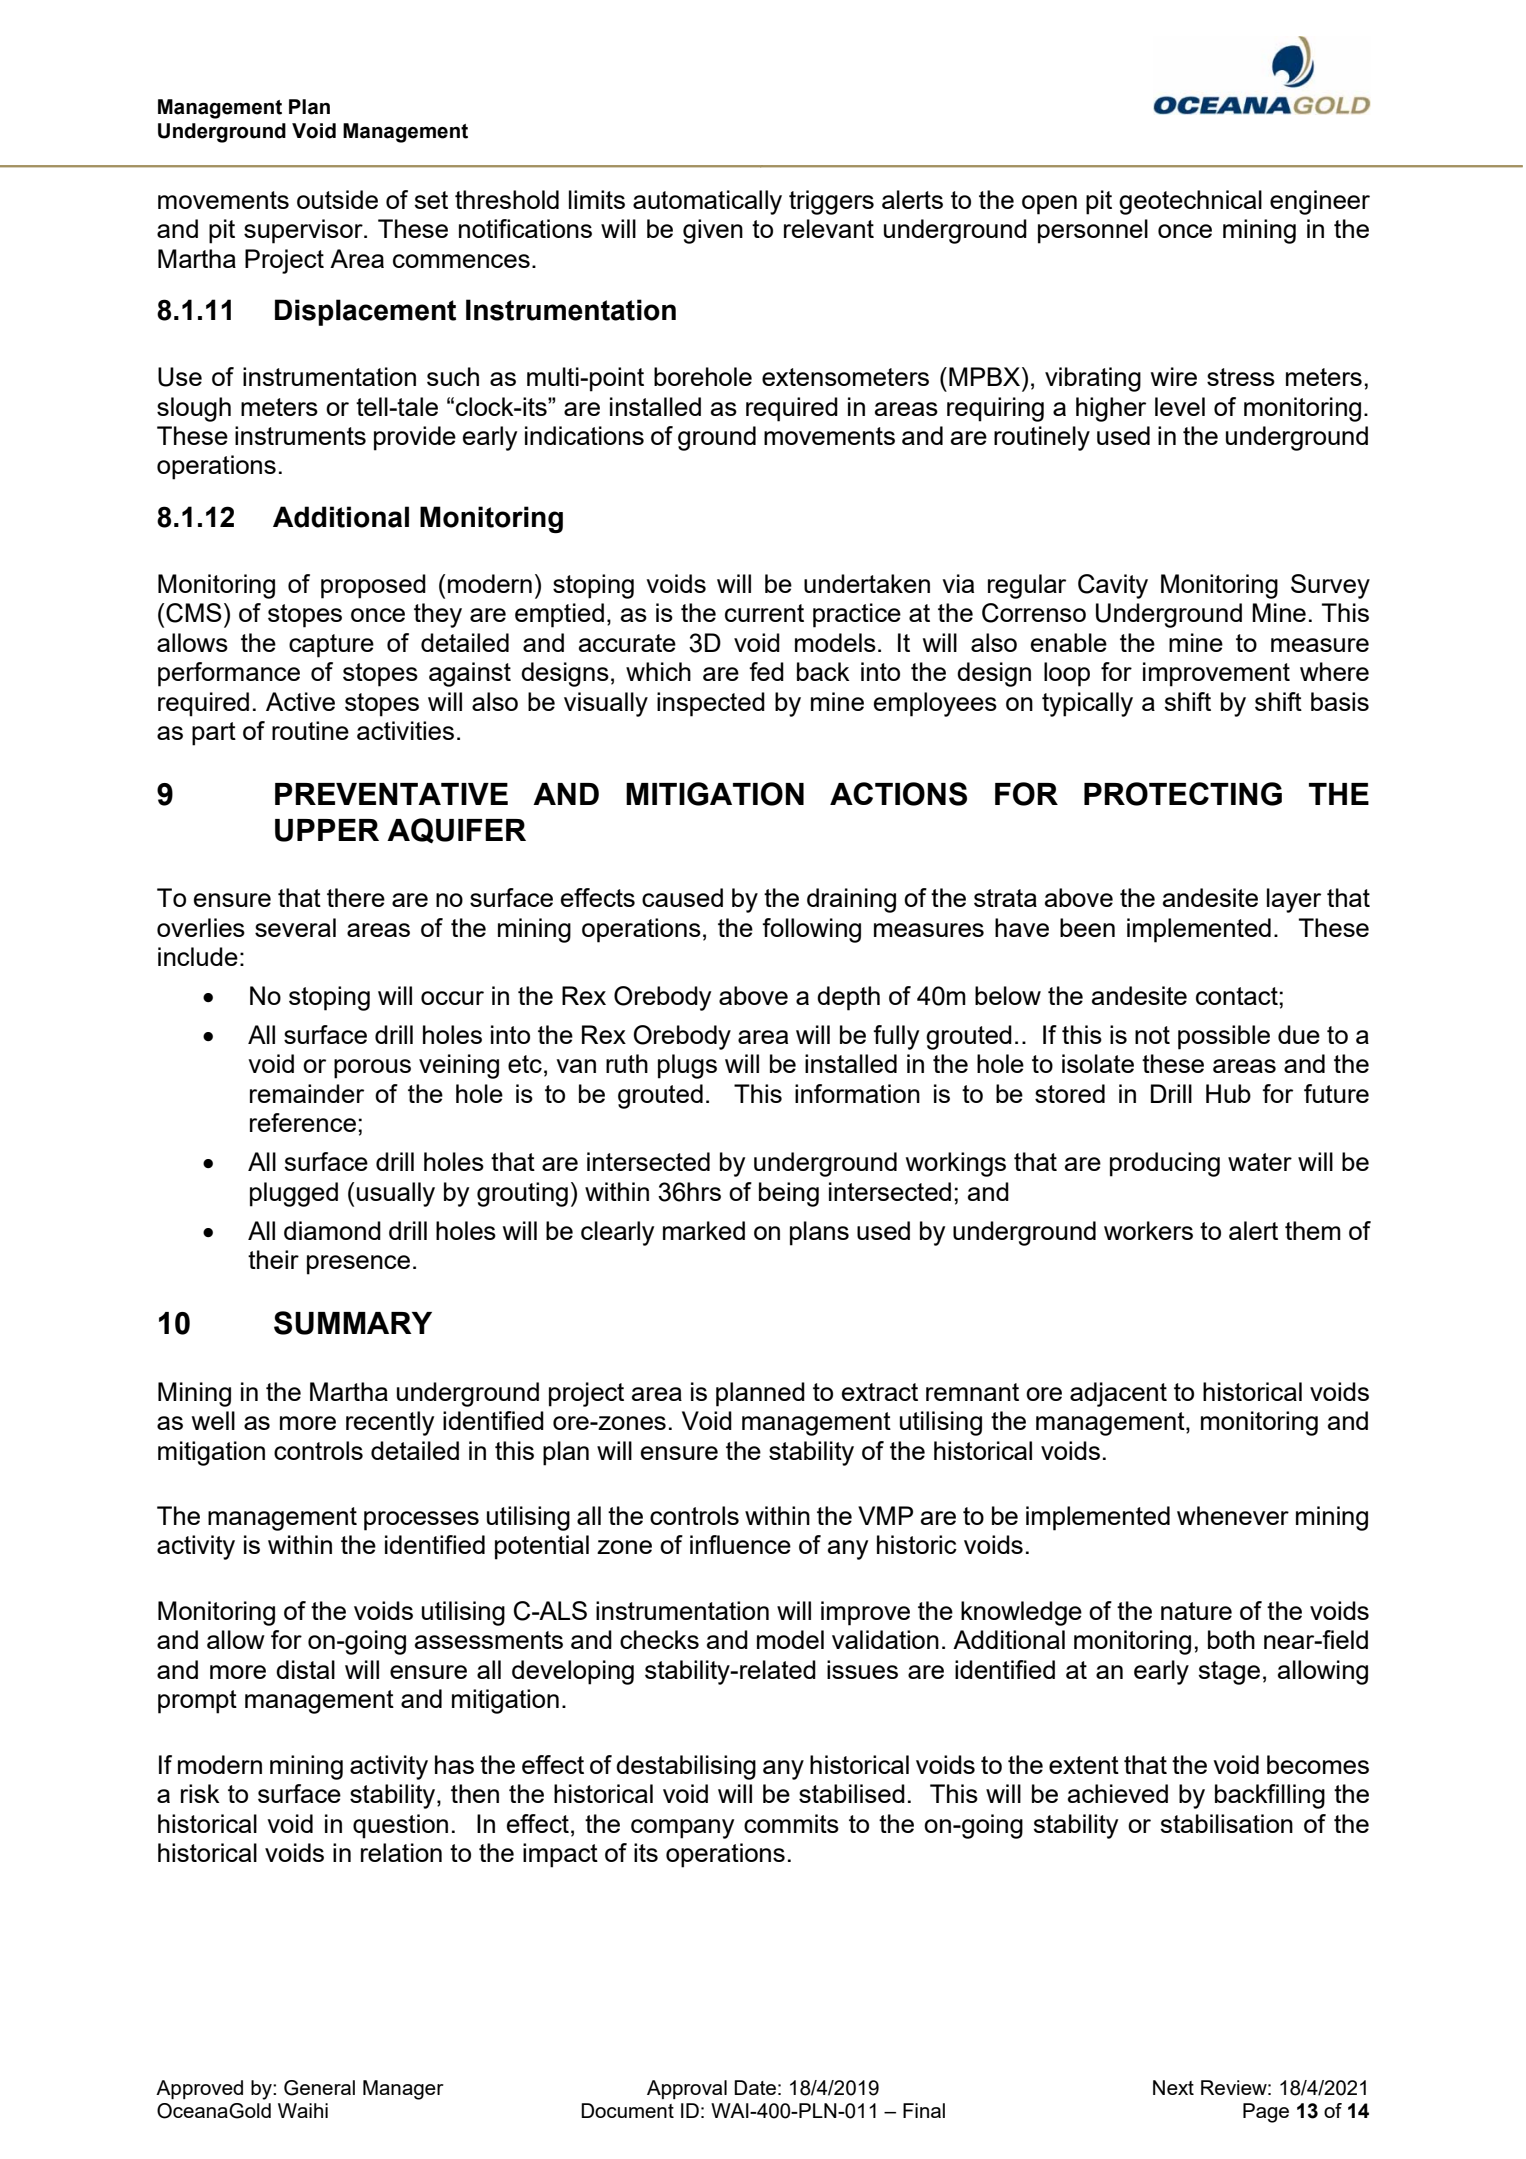  What do you see at coordinates (303, 1122) in the document?
I see `reference` at bounding box center [303, 1122].
